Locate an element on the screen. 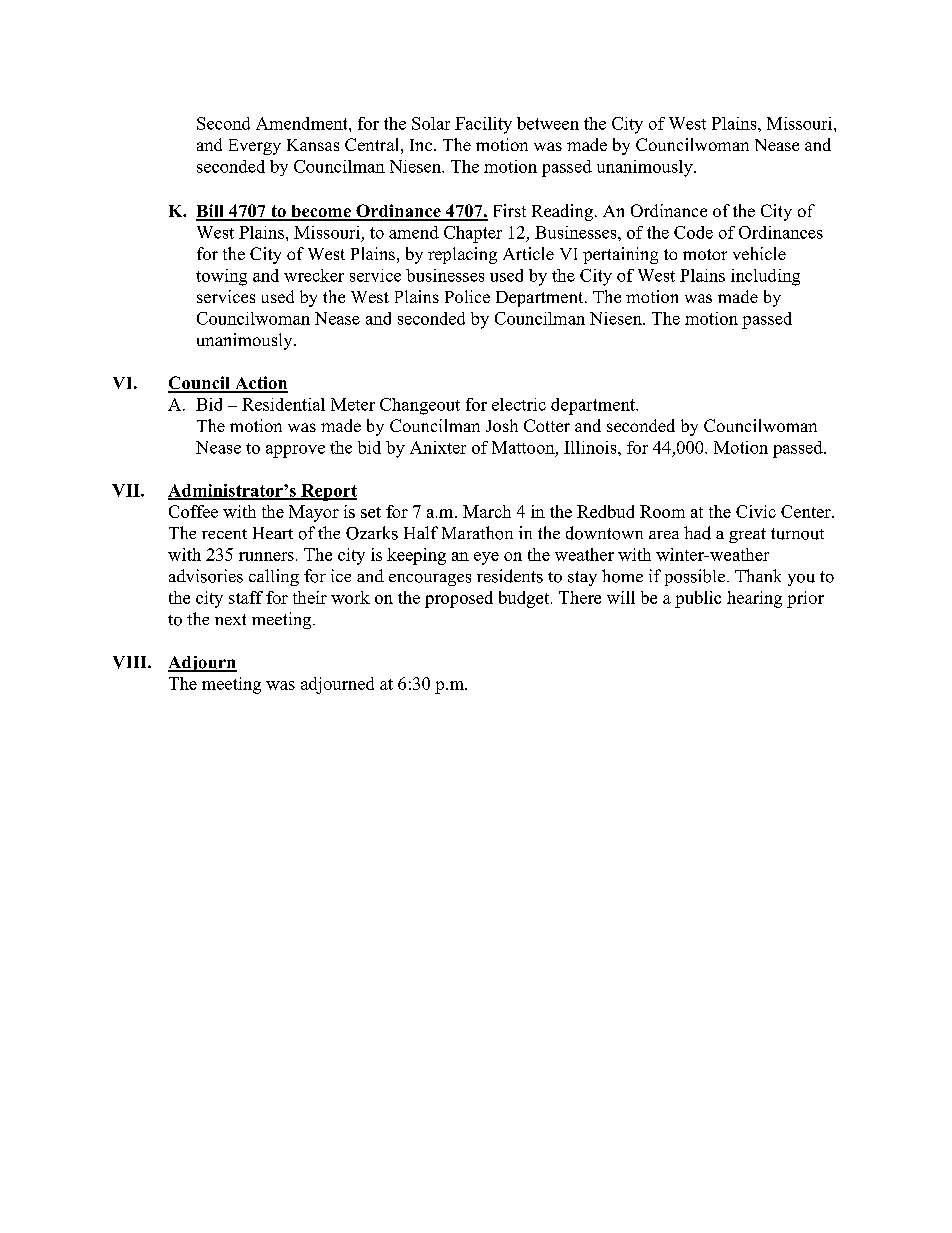  Civic is located at coordinates (756, 511).
